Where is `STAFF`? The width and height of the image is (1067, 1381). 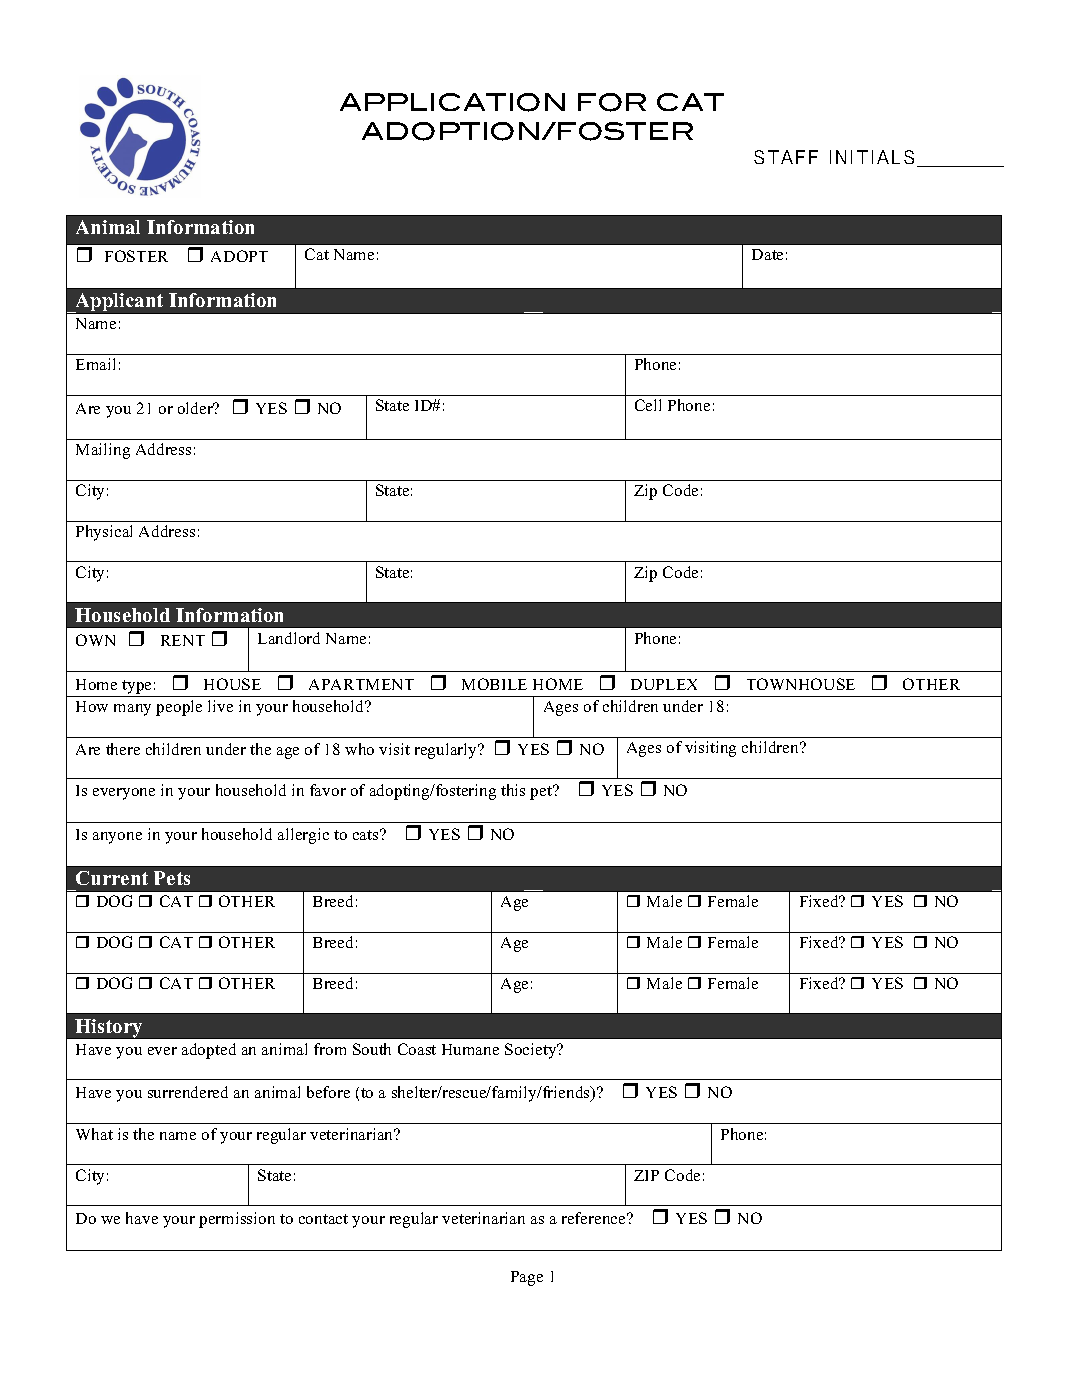 STAFF is located at coordinates (786, 157).
